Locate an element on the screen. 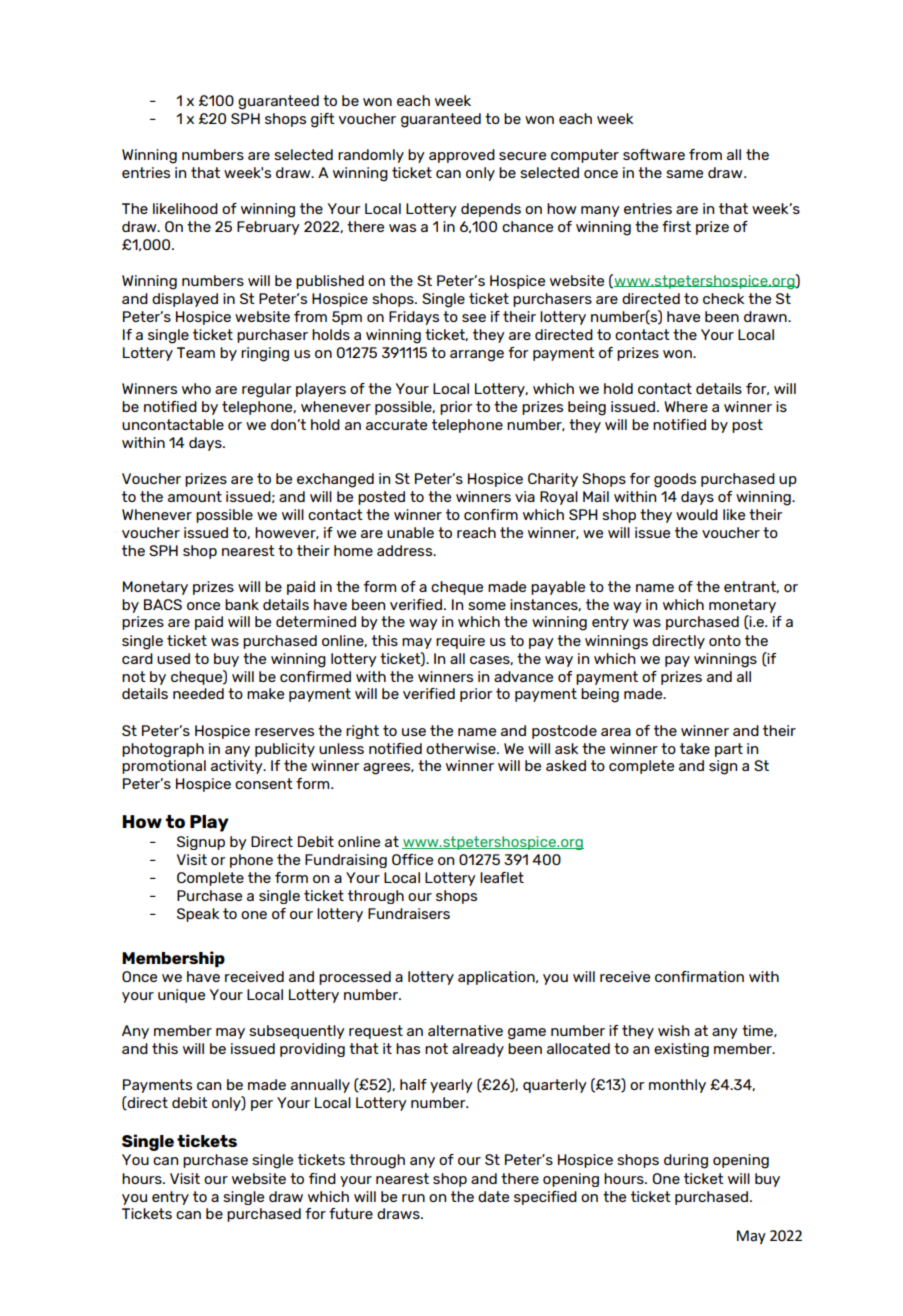 The image size is (903, 1316). Speak is located at coordinates (198, 915).
